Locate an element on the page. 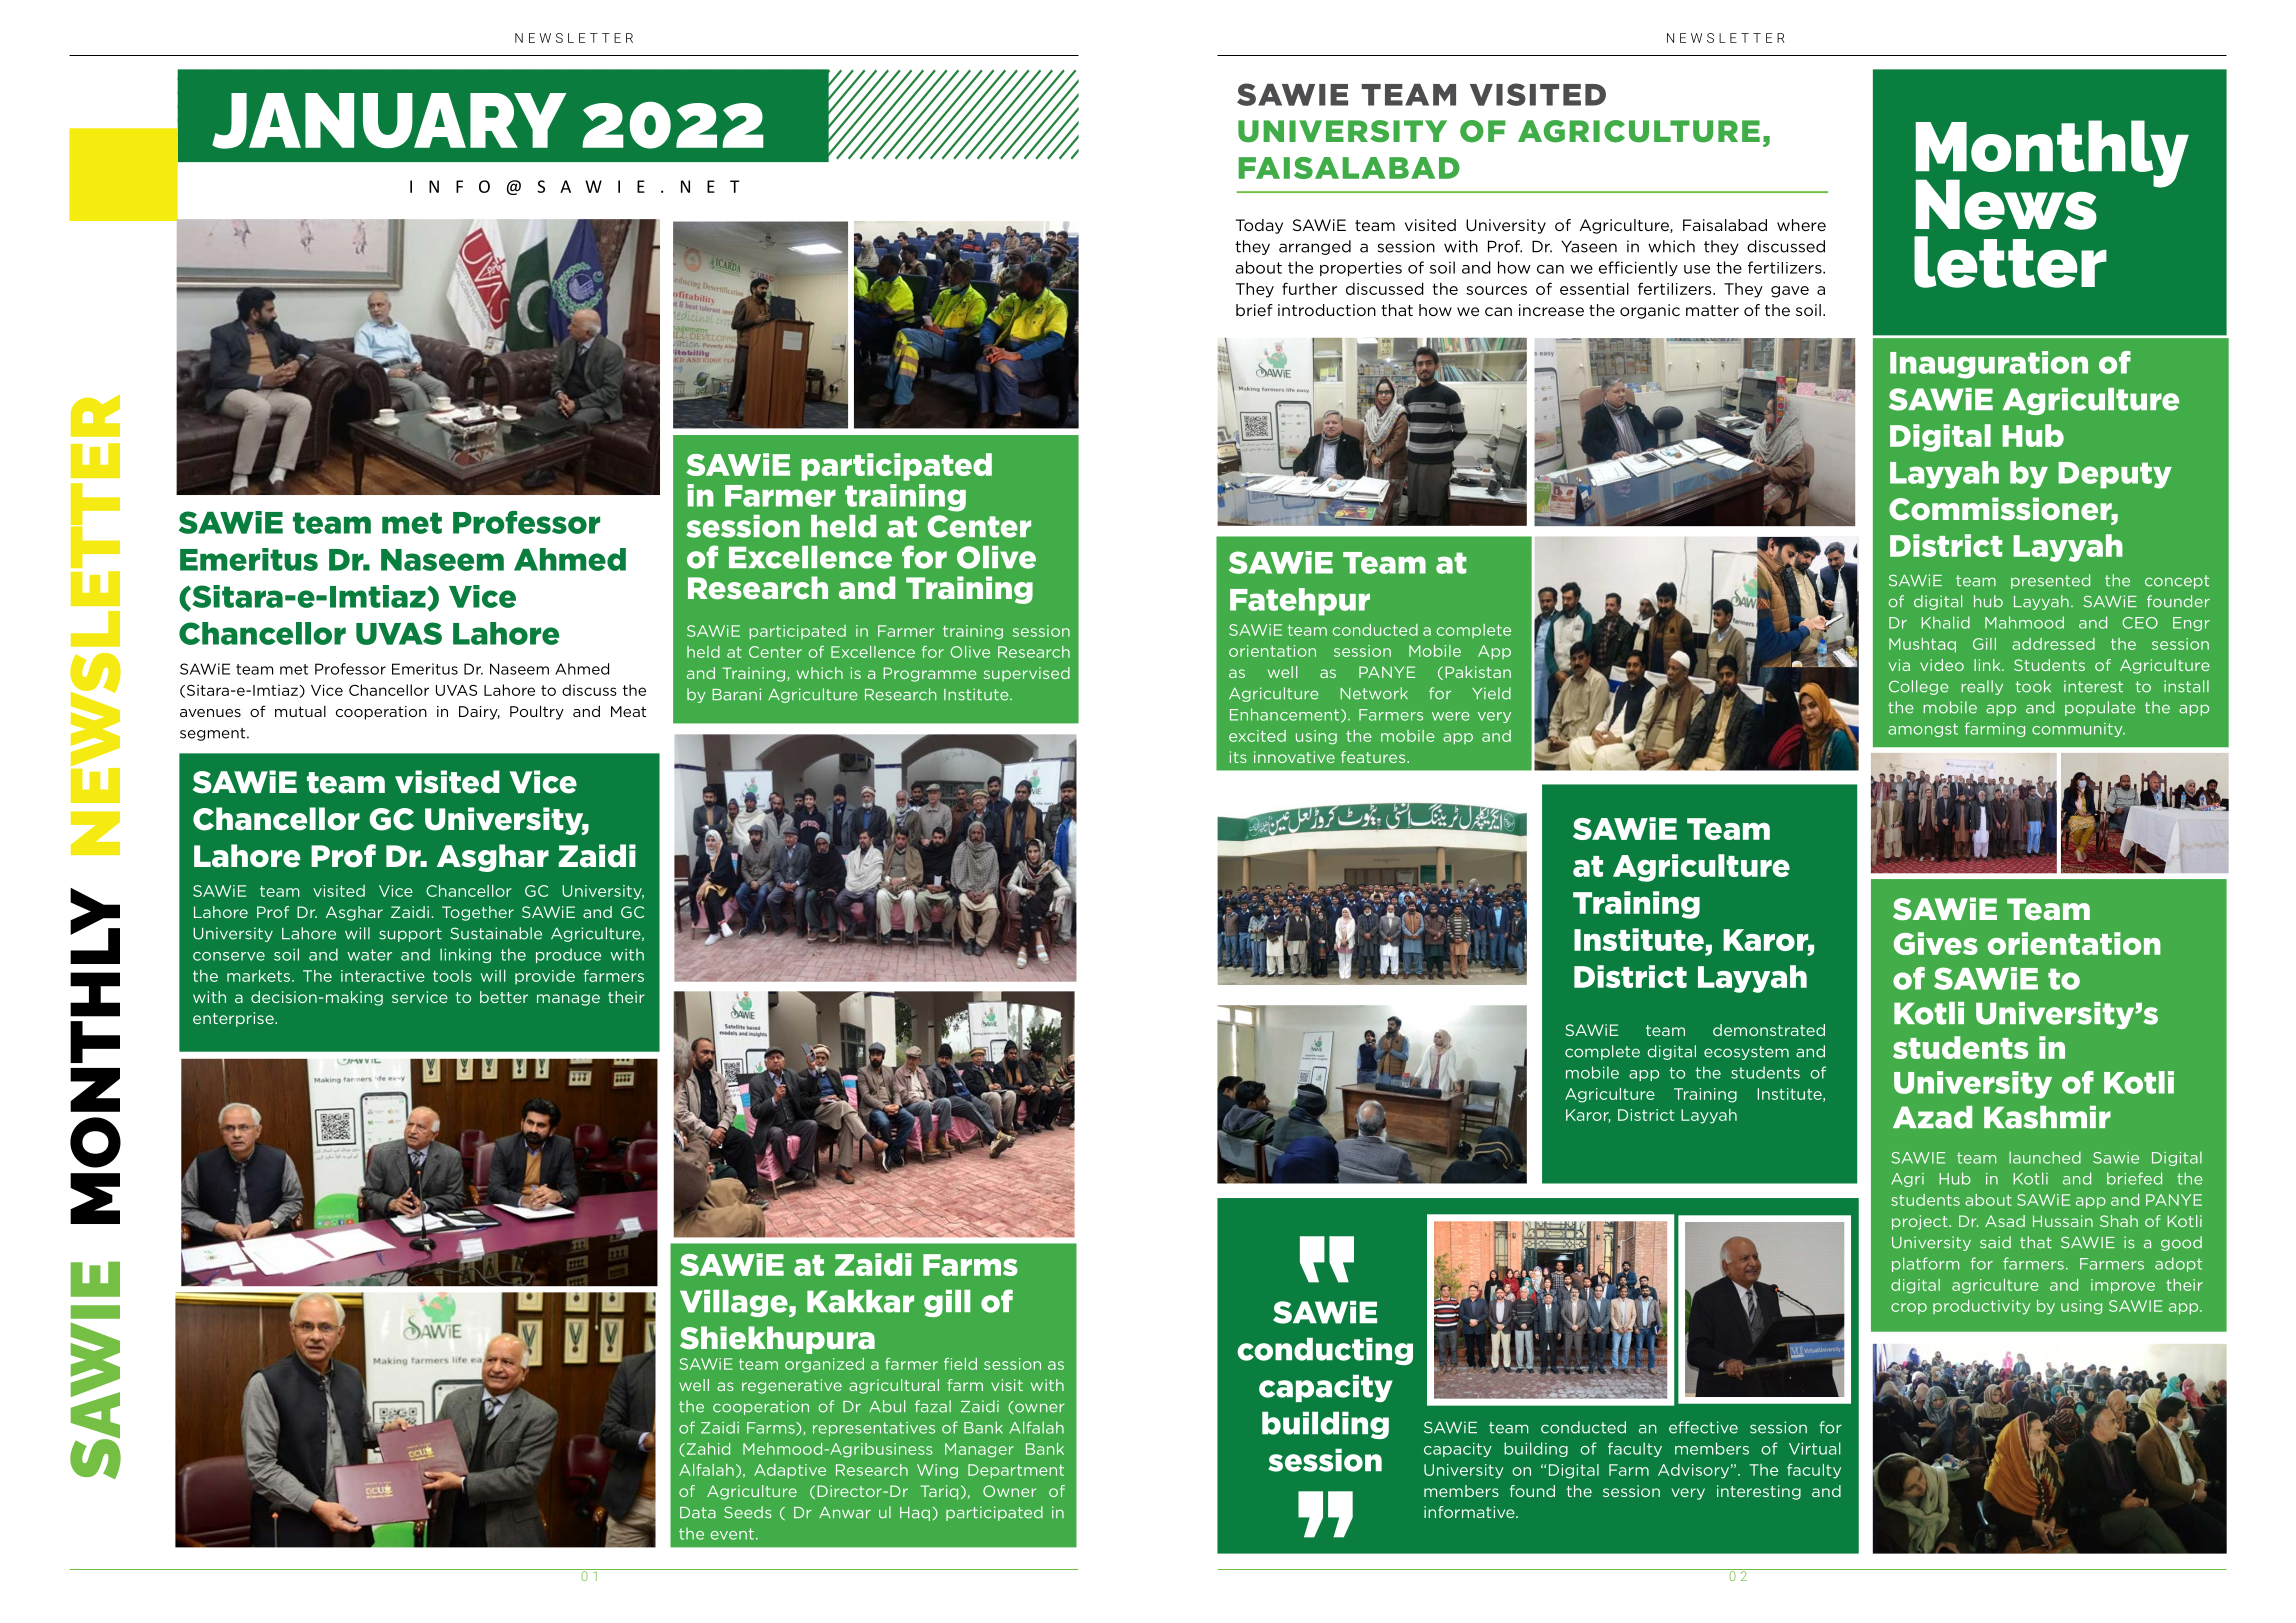  launched is located at coordinates (2045, 1157).
